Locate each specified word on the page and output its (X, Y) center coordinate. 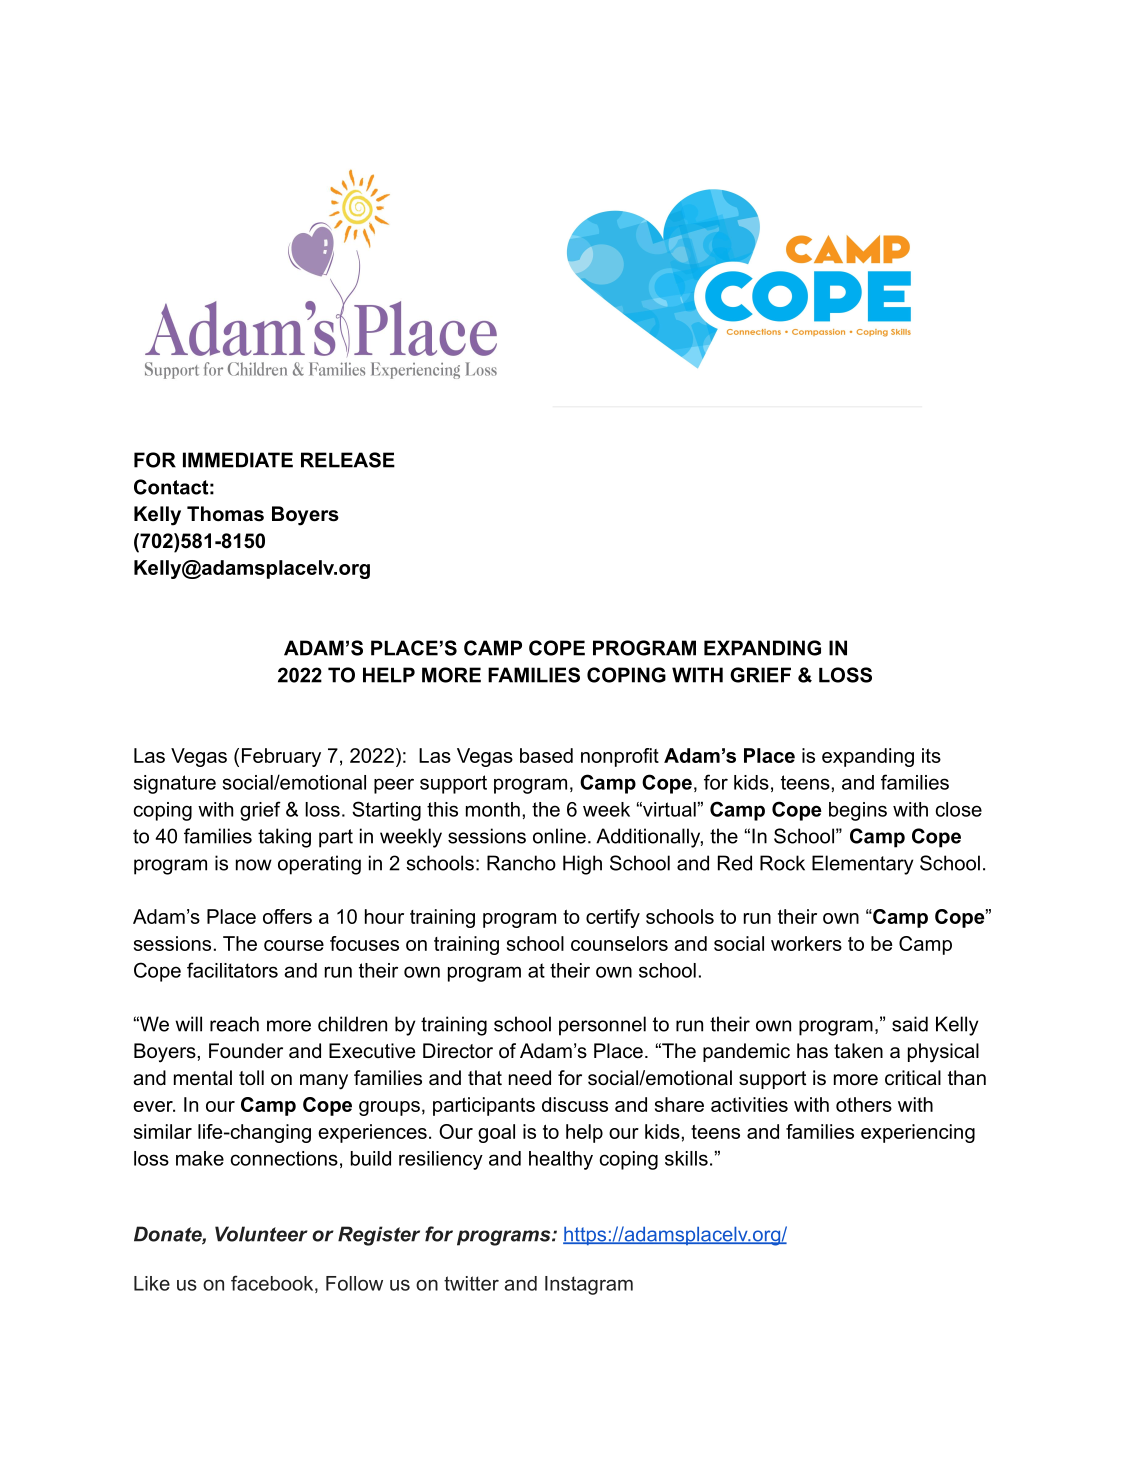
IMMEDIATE (238, 460)
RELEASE (348, 460)
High (582, 865)
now (254, 865)
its (931, 755)
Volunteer (261, 1234)
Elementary (862, 865)
